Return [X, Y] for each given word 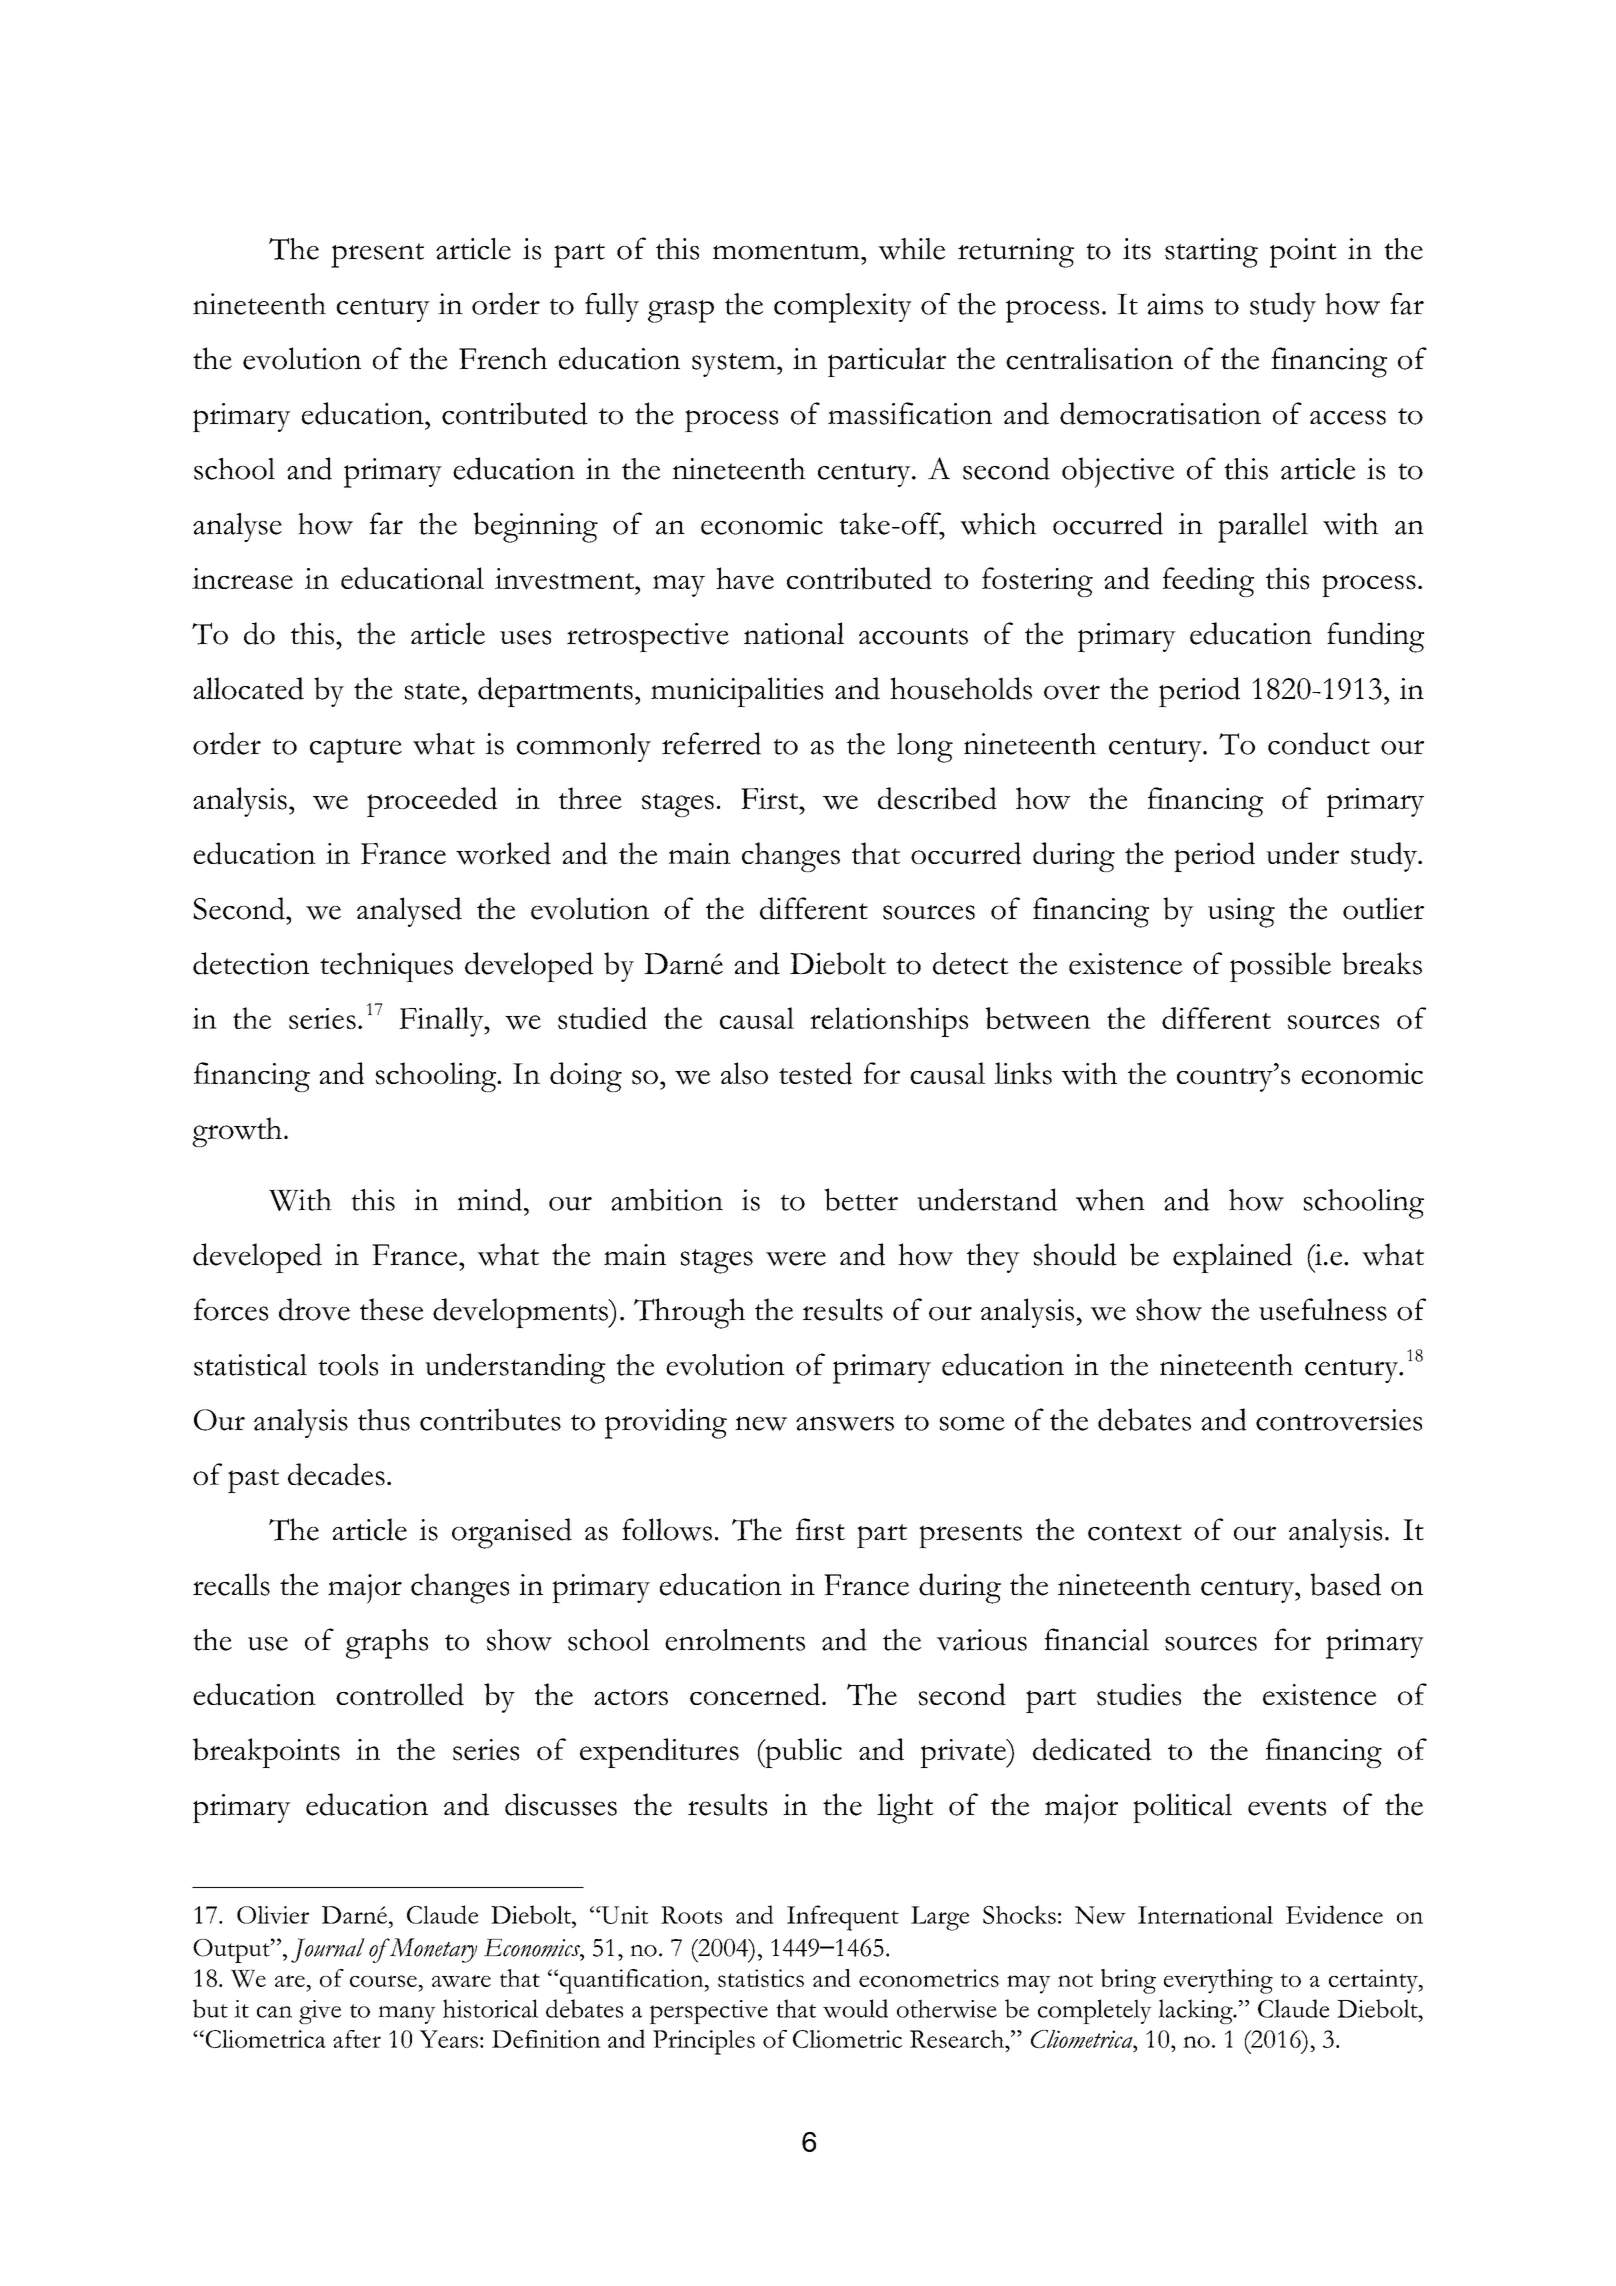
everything [1218, 1981]
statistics [761, 1978]
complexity [843, 308]
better [861, 1199]
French [503, 358]
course [383, 1981]
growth [237, 1132]
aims [1175, 304]
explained [1232, 1258]
